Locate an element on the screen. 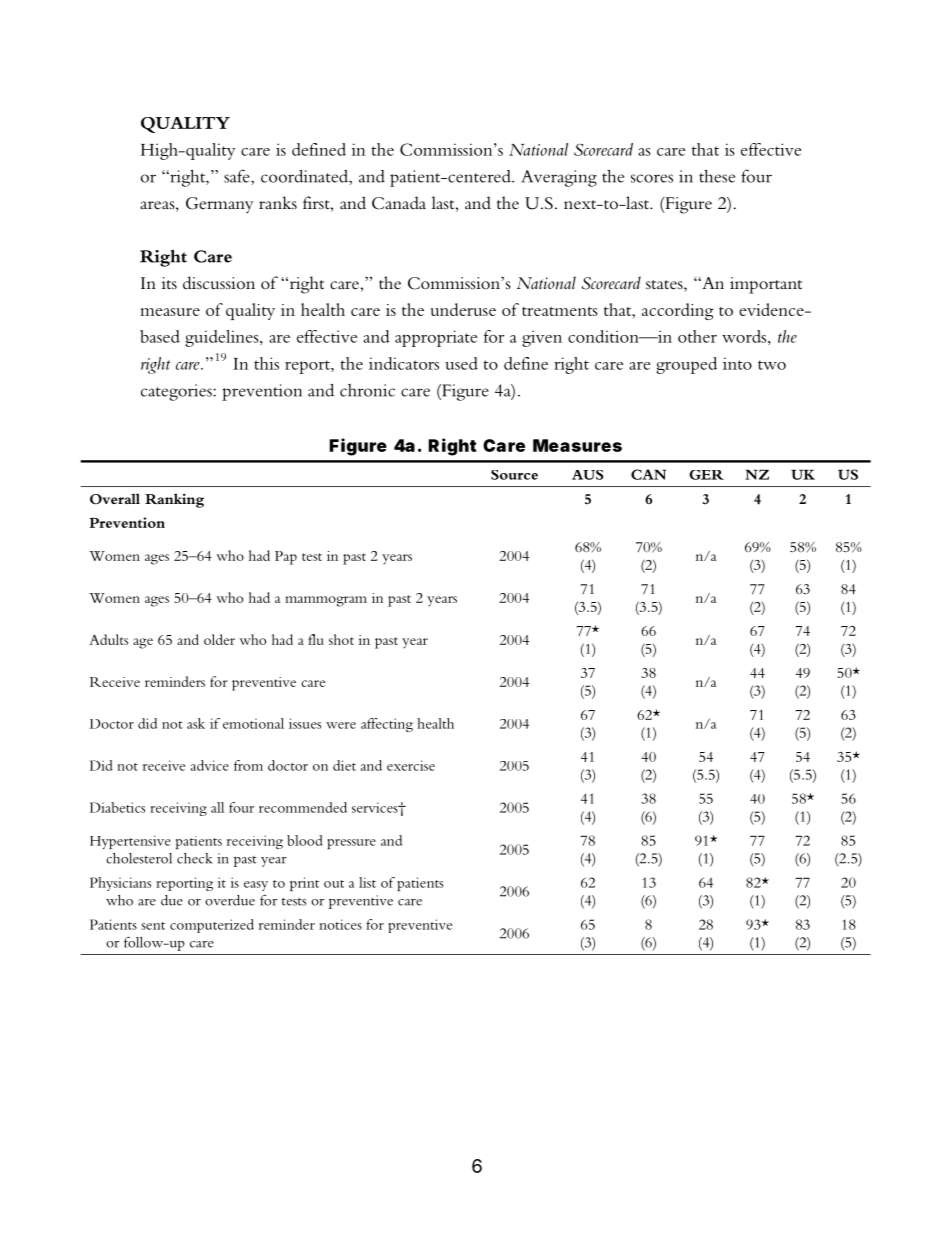 This screenshot has width=952, height=1233. list is located at coordinates (367, 882).
